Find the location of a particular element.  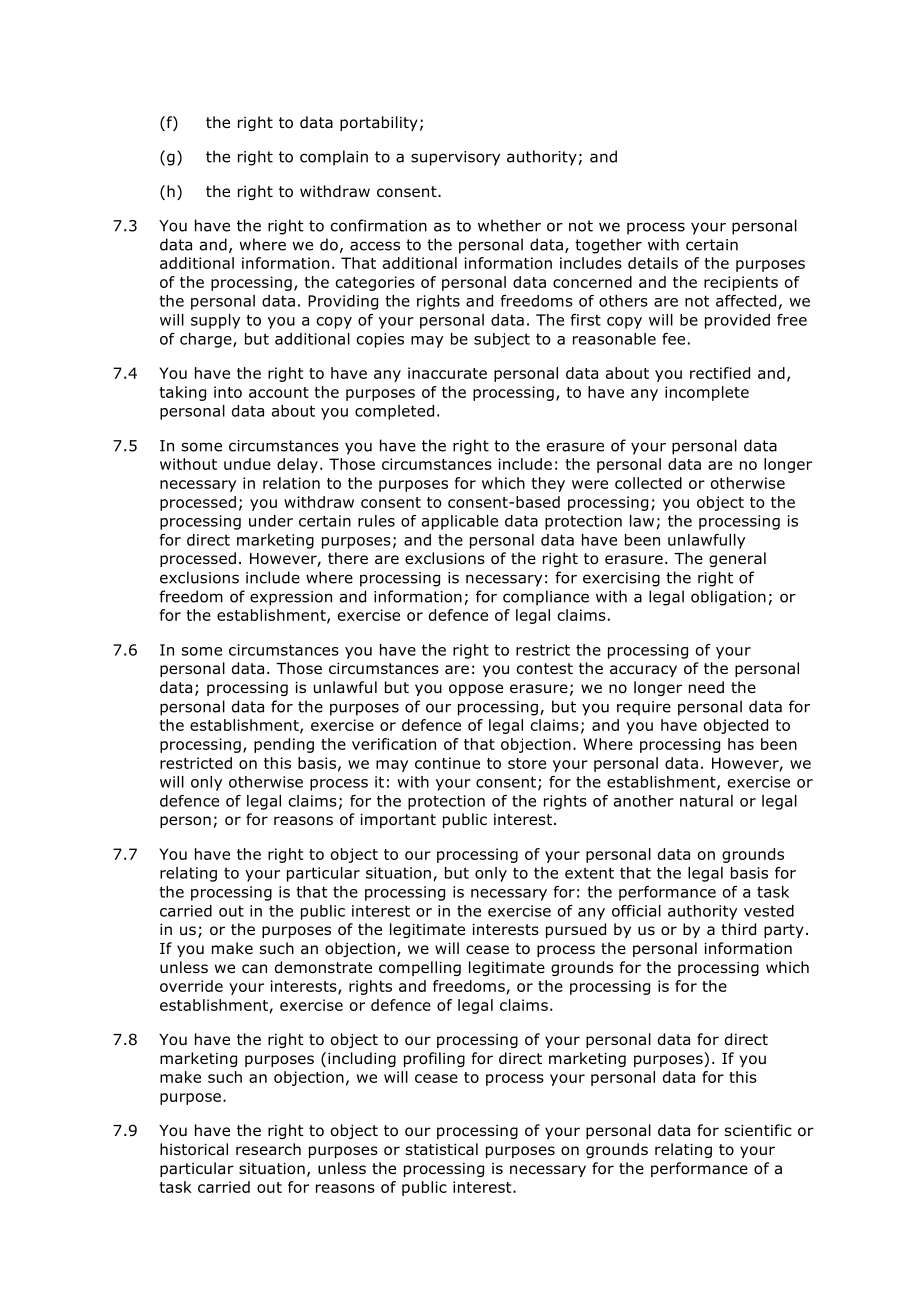

inaccurate is located at coordinates (447, 373).
